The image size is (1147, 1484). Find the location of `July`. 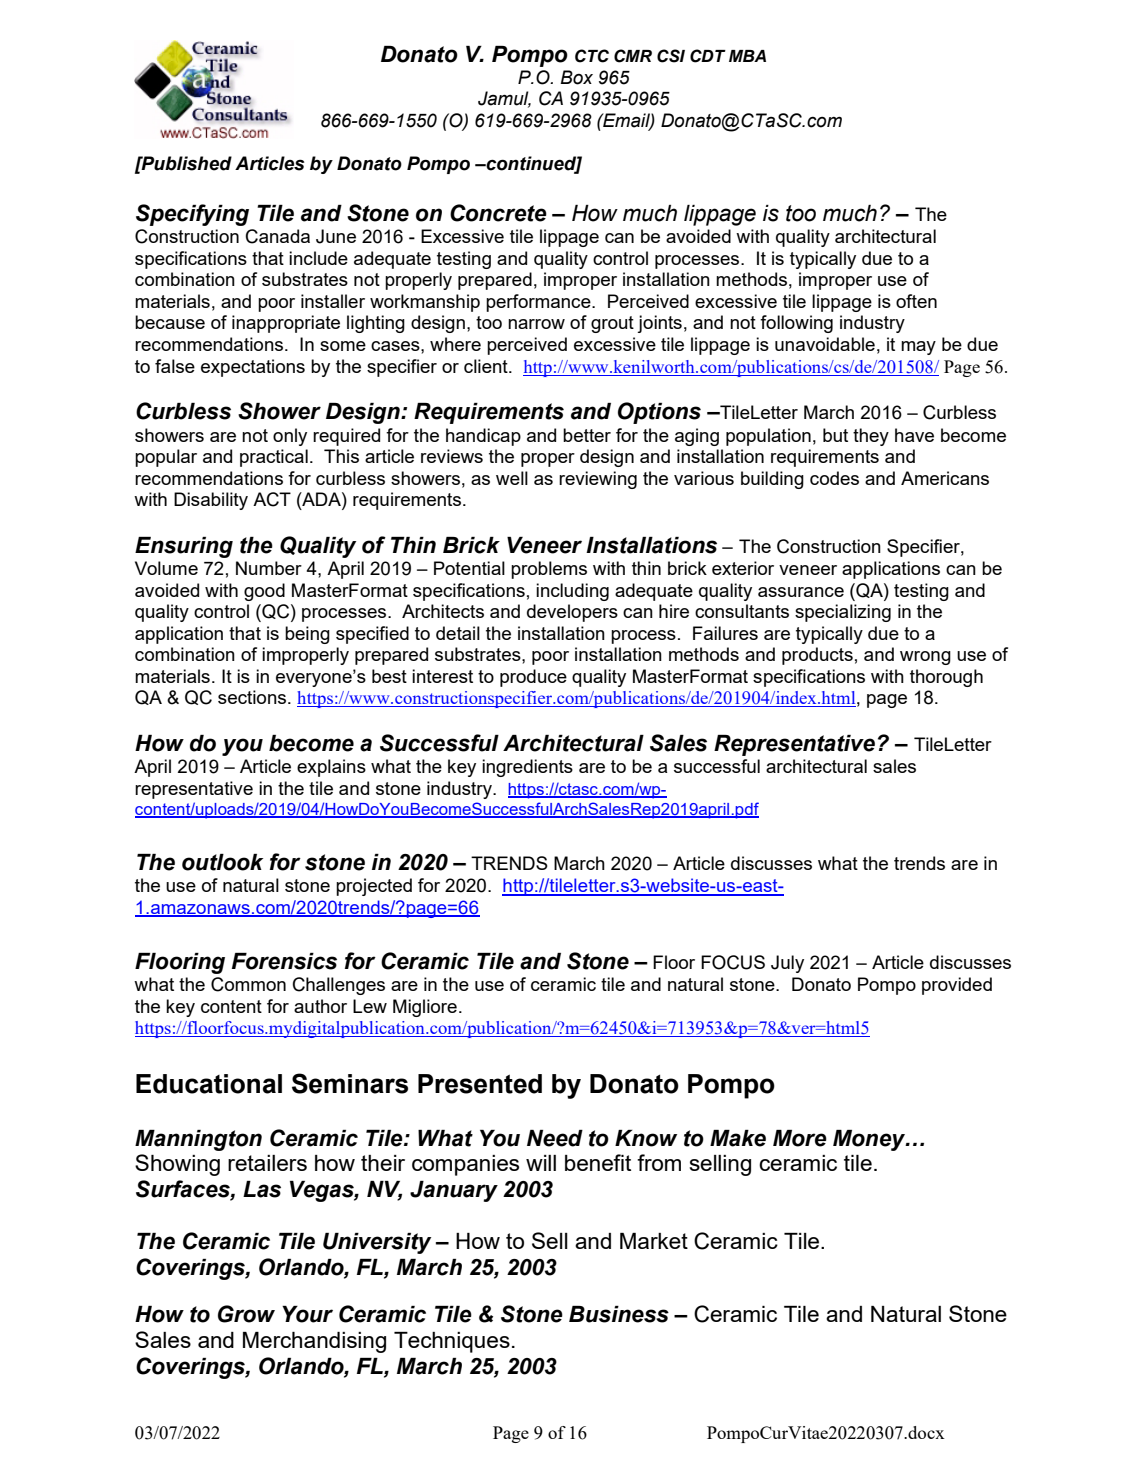

July is located at coordinates (787, 964).
